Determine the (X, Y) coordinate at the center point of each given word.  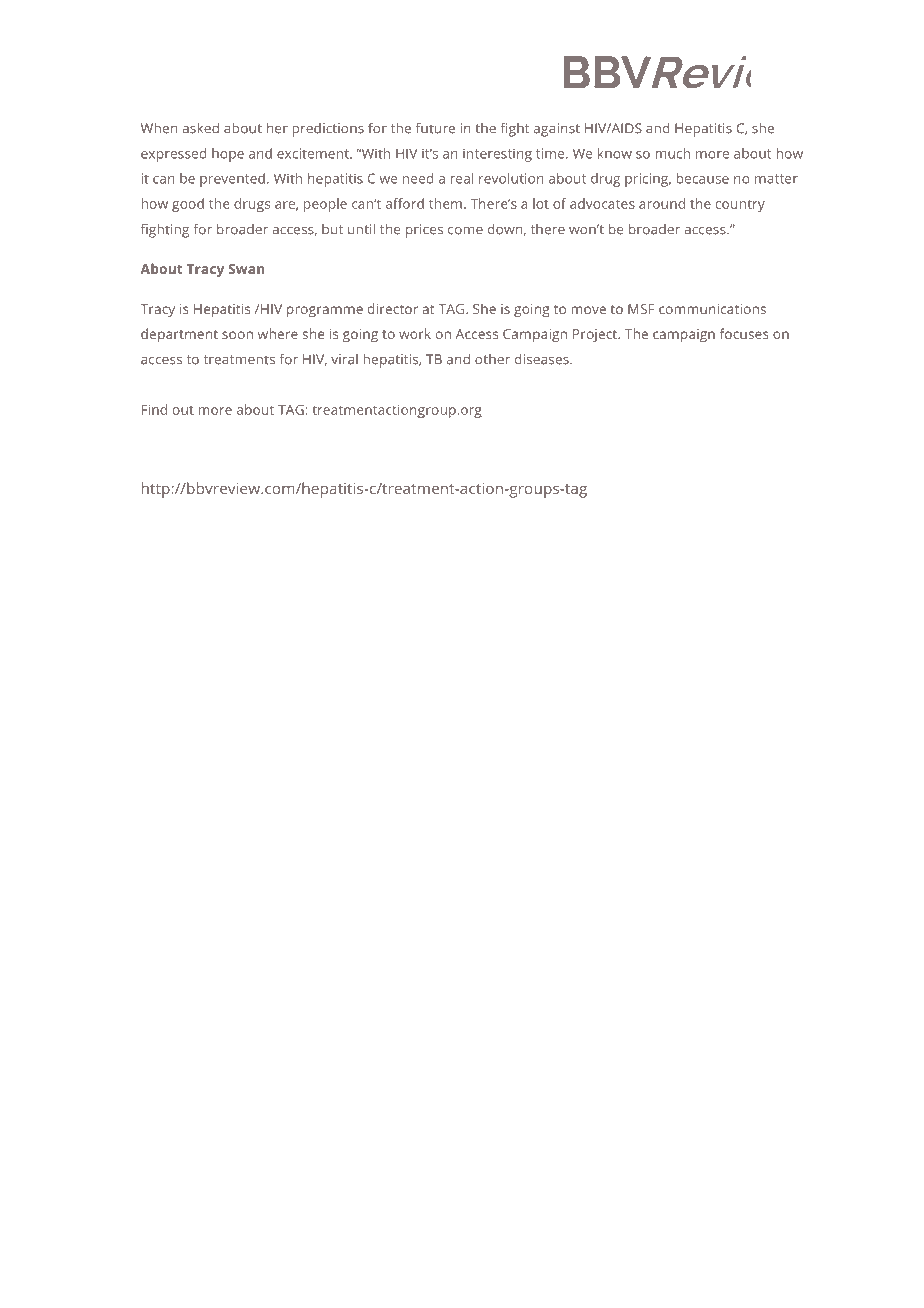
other (492, 359)
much (672, 153)
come (465, 231)
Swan (247, 269)
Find (154, 409)
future (435, 128)
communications (712, 309)
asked (200, 128)
